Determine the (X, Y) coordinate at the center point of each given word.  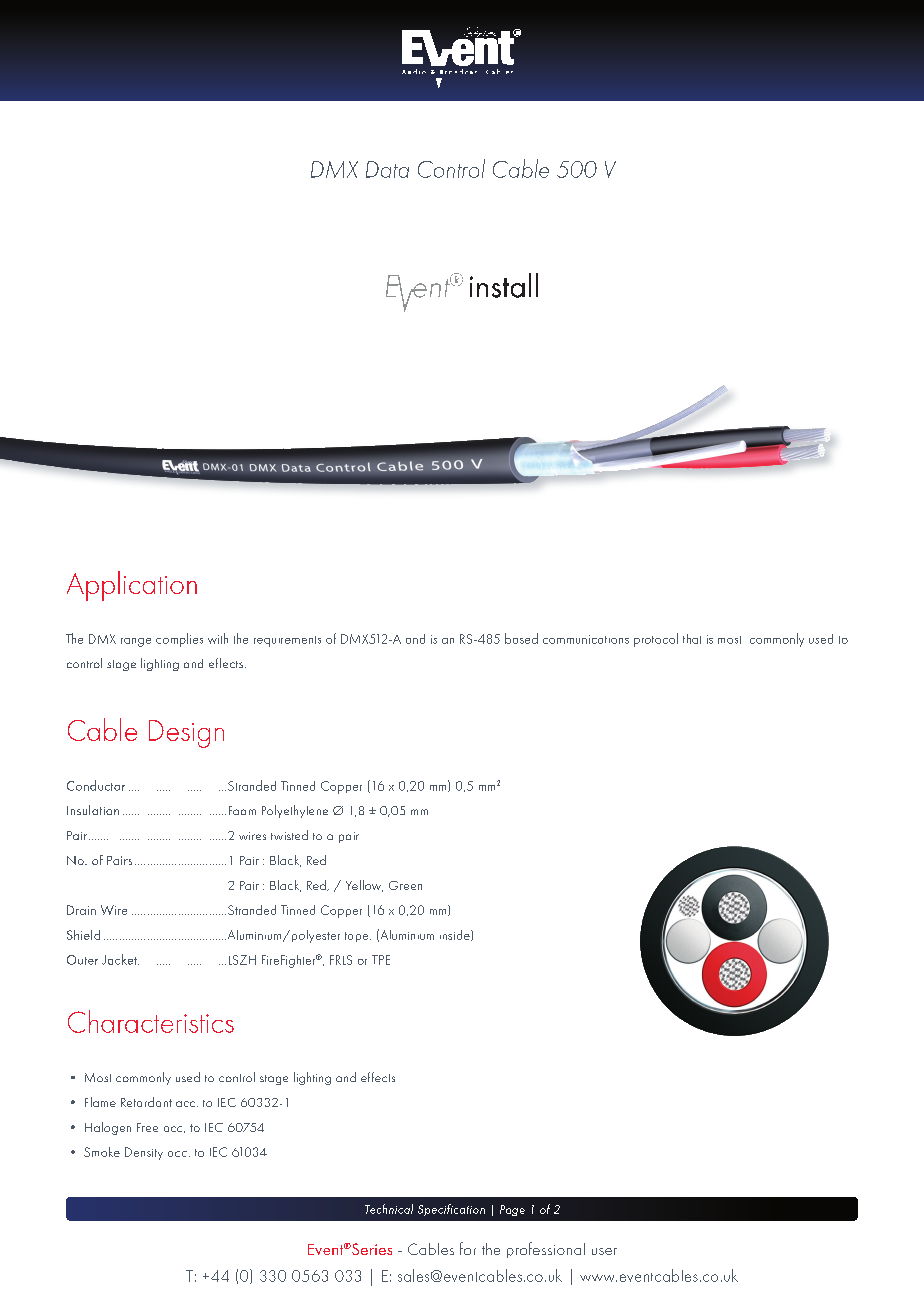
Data (387, 169)
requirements (287, 641)
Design (186, 734)
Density (144, 1153)
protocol (656, 640)
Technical (389, 1209)
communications (586, 639)
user (604, 1251)
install (504, 285)
